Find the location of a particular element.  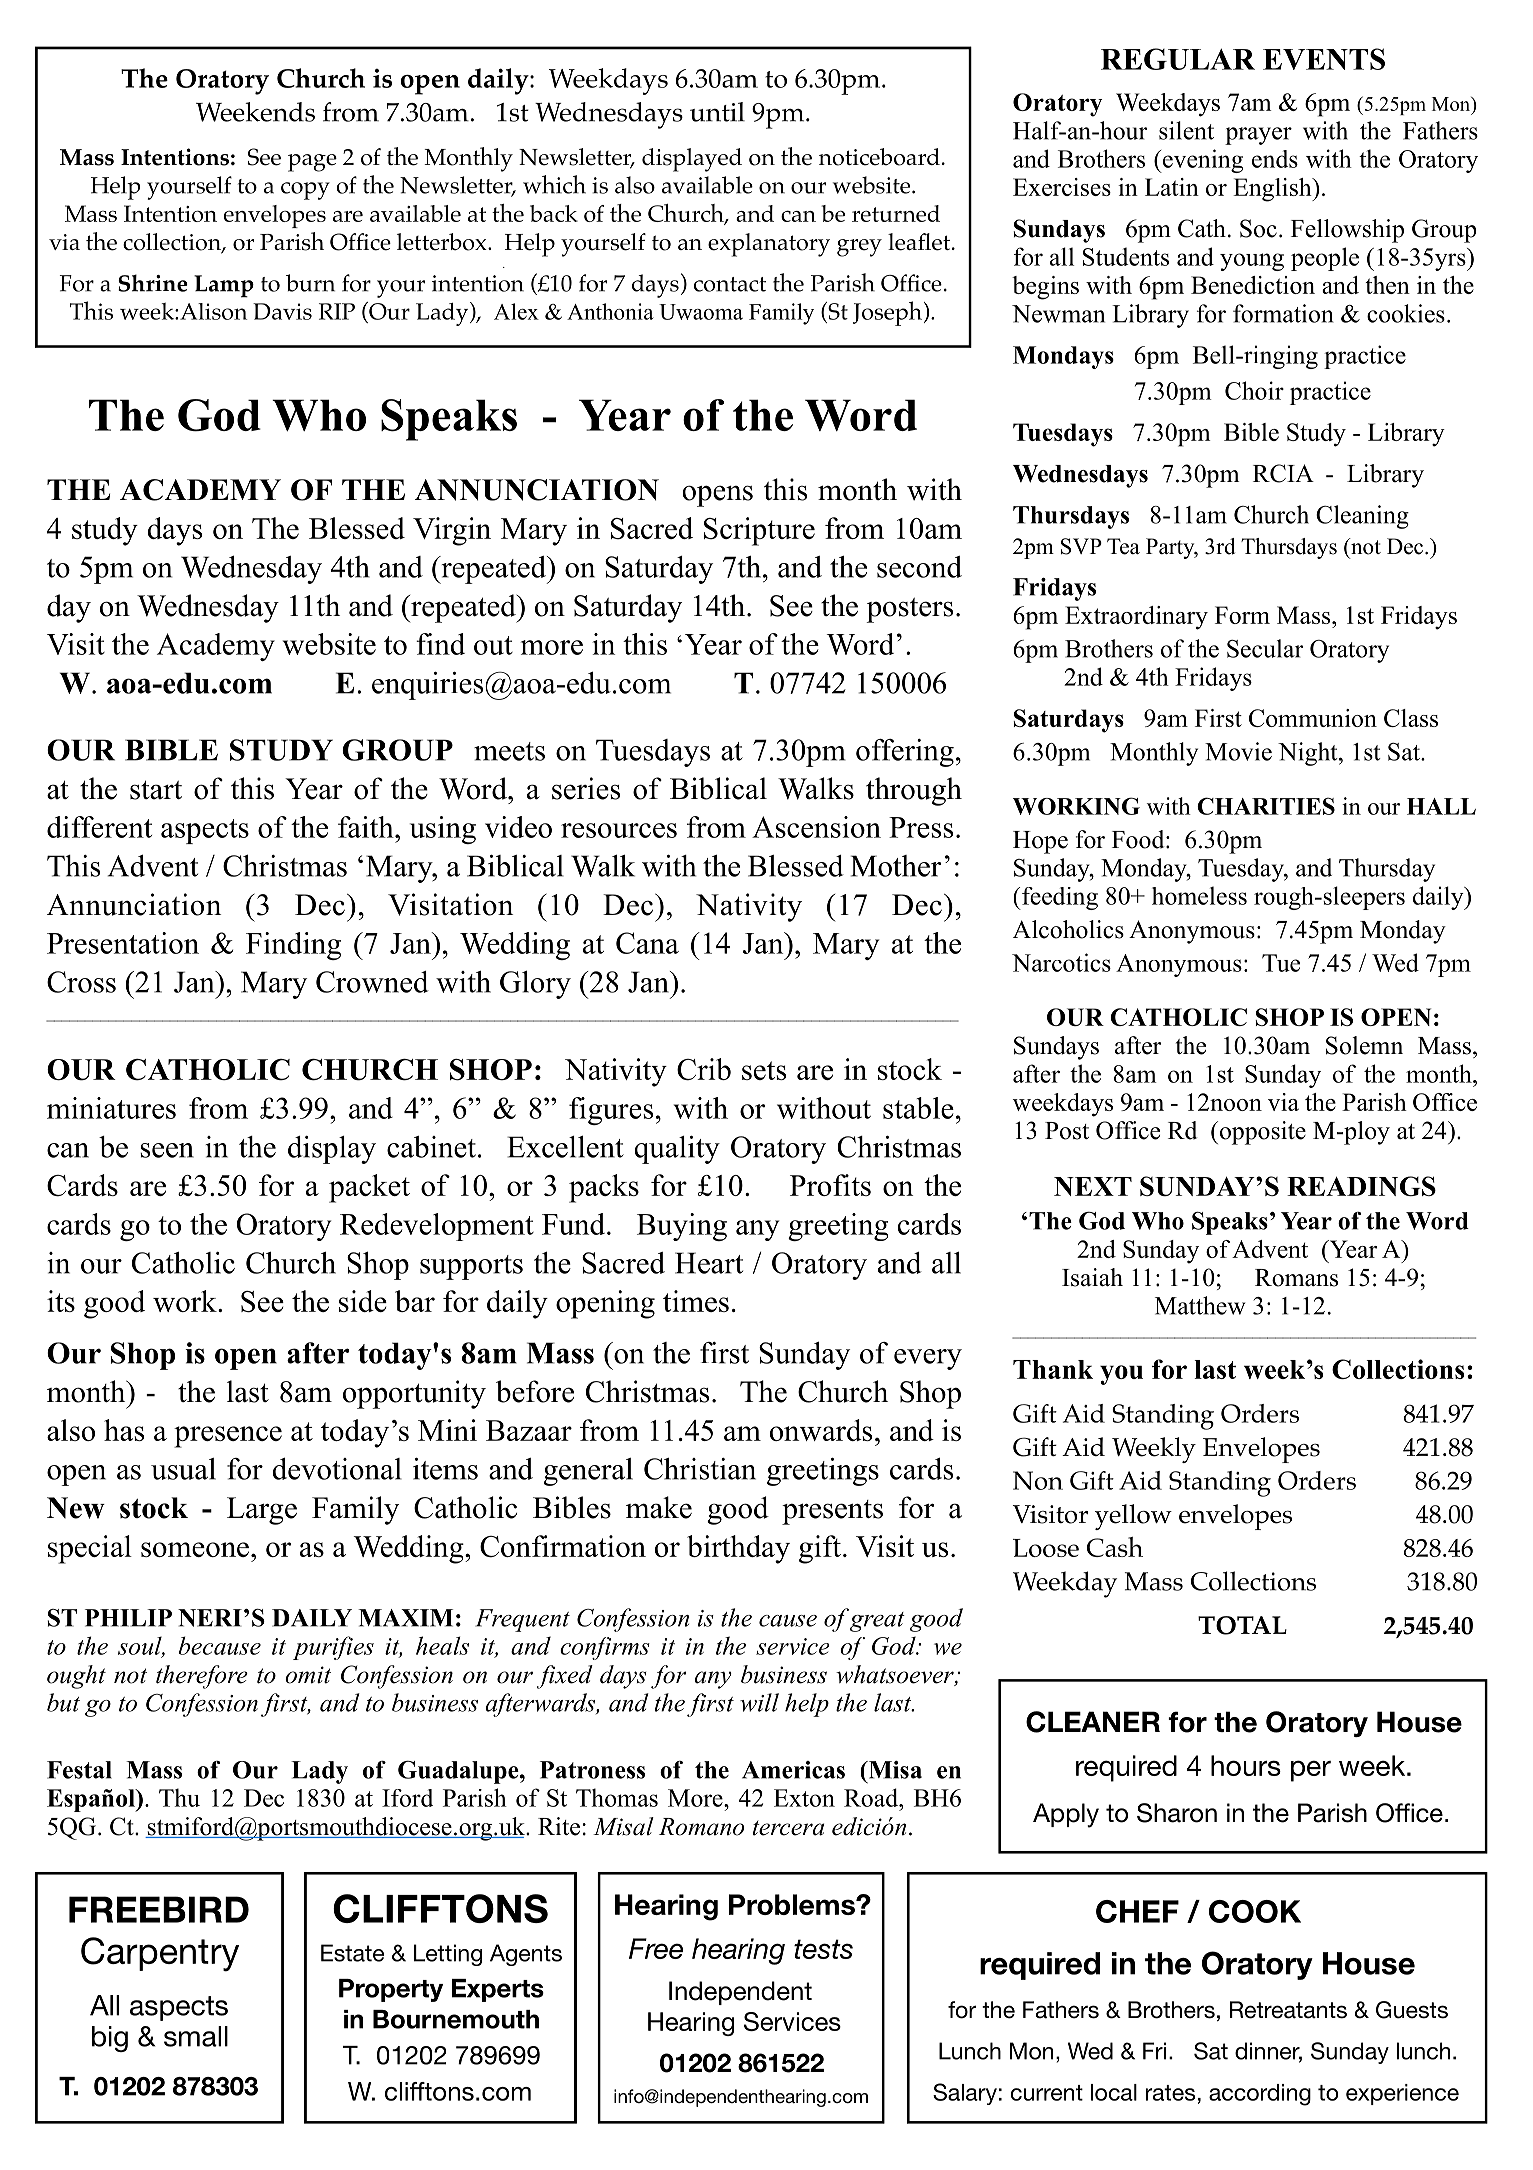

page is located at coordinates (312, 163).
